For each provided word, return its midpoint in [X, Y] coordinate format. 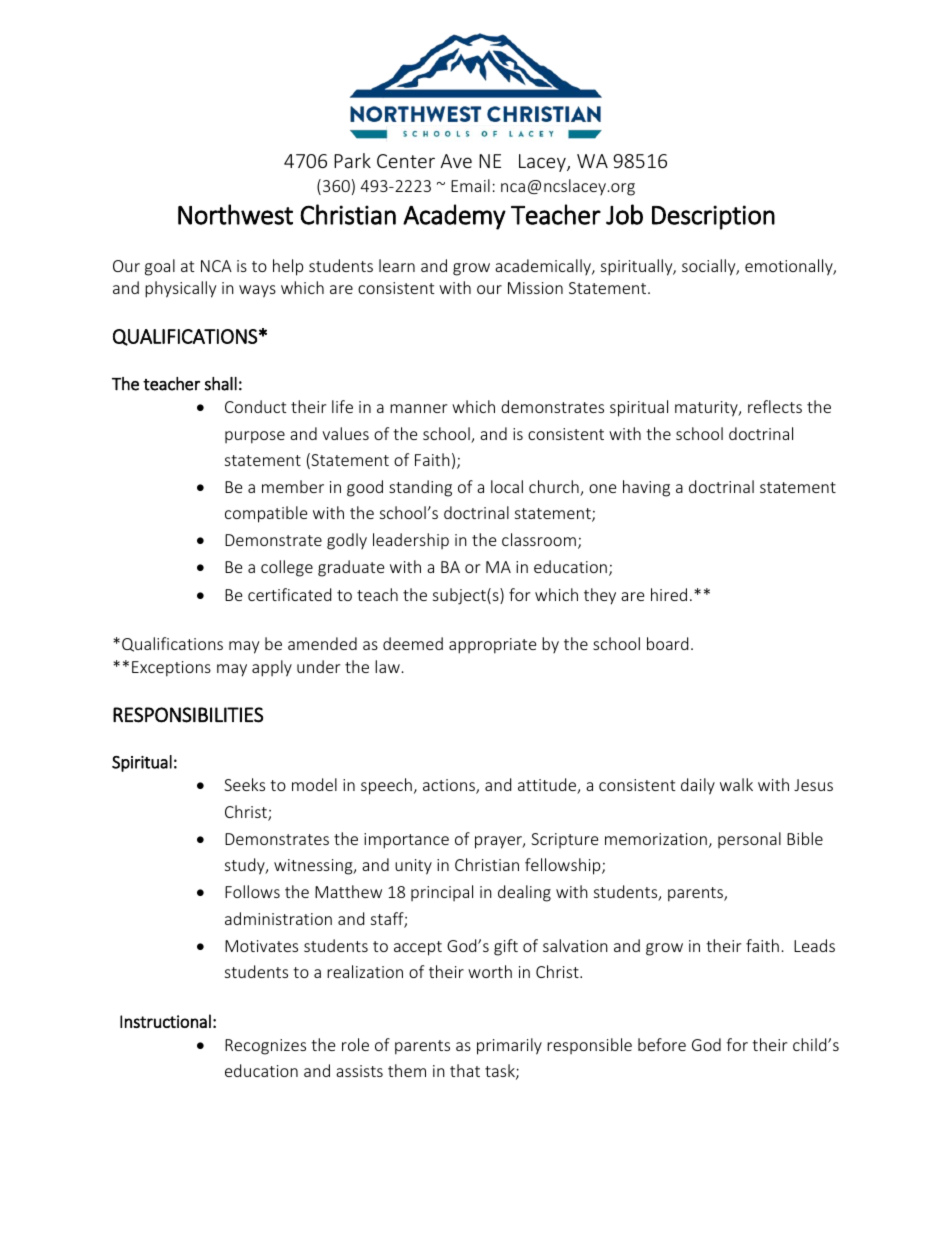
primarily [509, 1046]
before [662, 1044]
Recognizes [265, 1047]
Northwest [235, 214]
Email [470, 185]
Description [713, 217]
